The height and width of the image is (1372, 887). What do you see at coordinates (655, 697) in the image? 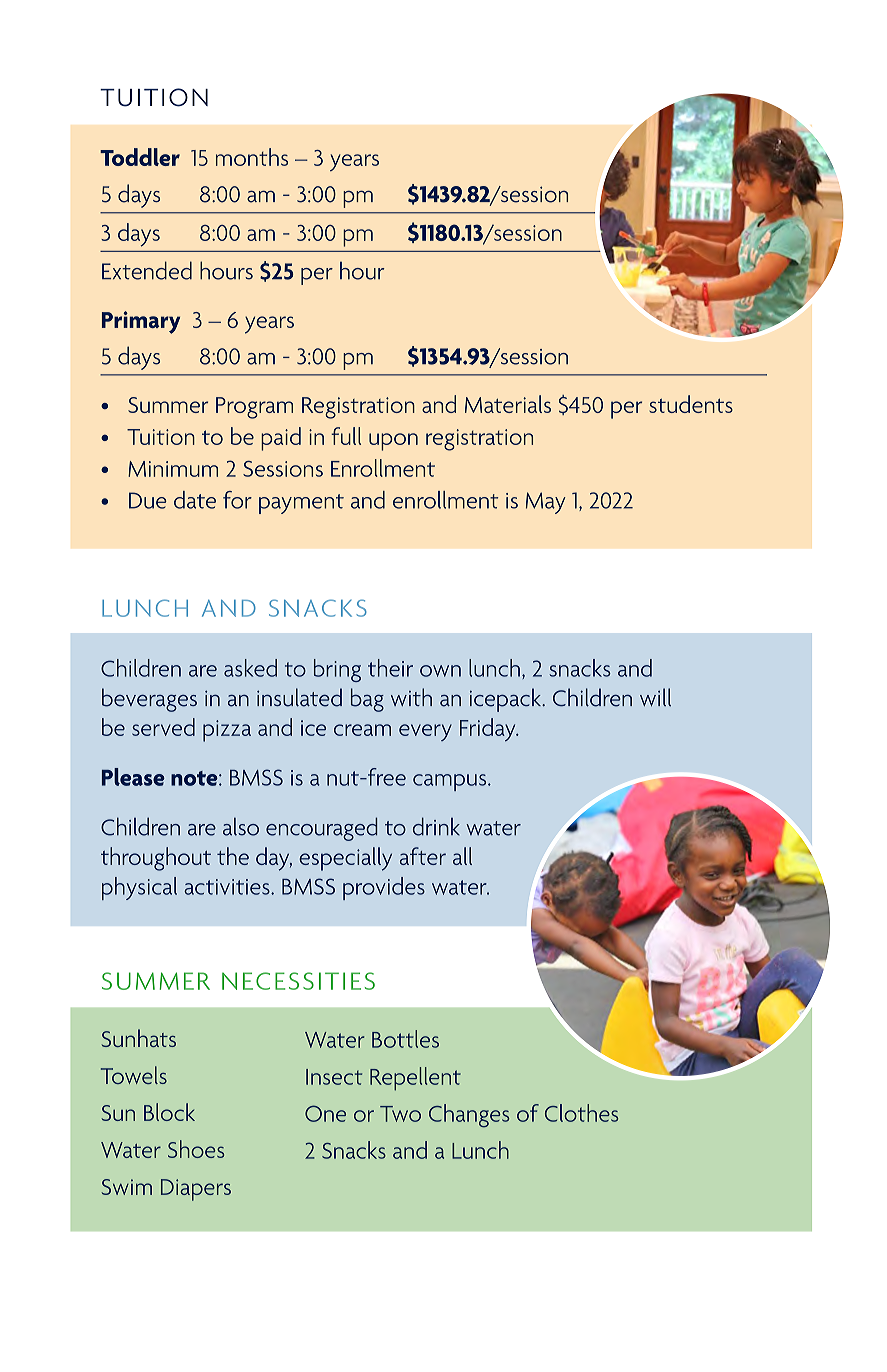
I see `will` at bounding box center [655, 697].
